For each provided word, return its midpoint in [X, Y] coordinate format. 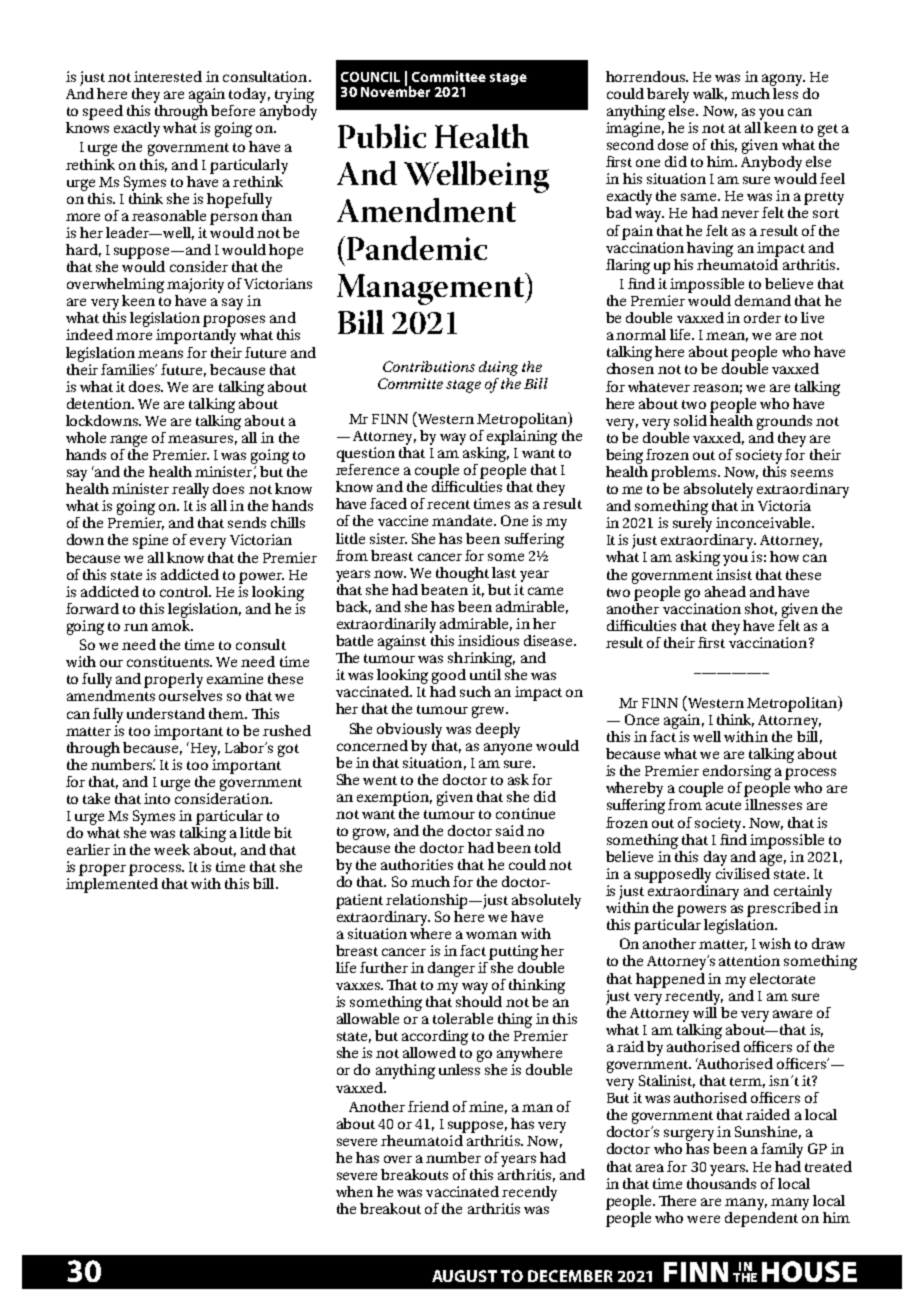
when [354, 1191]
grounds [784, 422]
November [395, 90]
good [449, 676]
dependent [761, 1218]
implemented [112, 885]
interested [168, 76]
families [129, 369]
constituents [169, 661]
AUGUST [464, 1276]
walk [710, 94]
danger [451, 969]
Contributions [429, 366]
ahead [725, 591]
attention [749, 960]
